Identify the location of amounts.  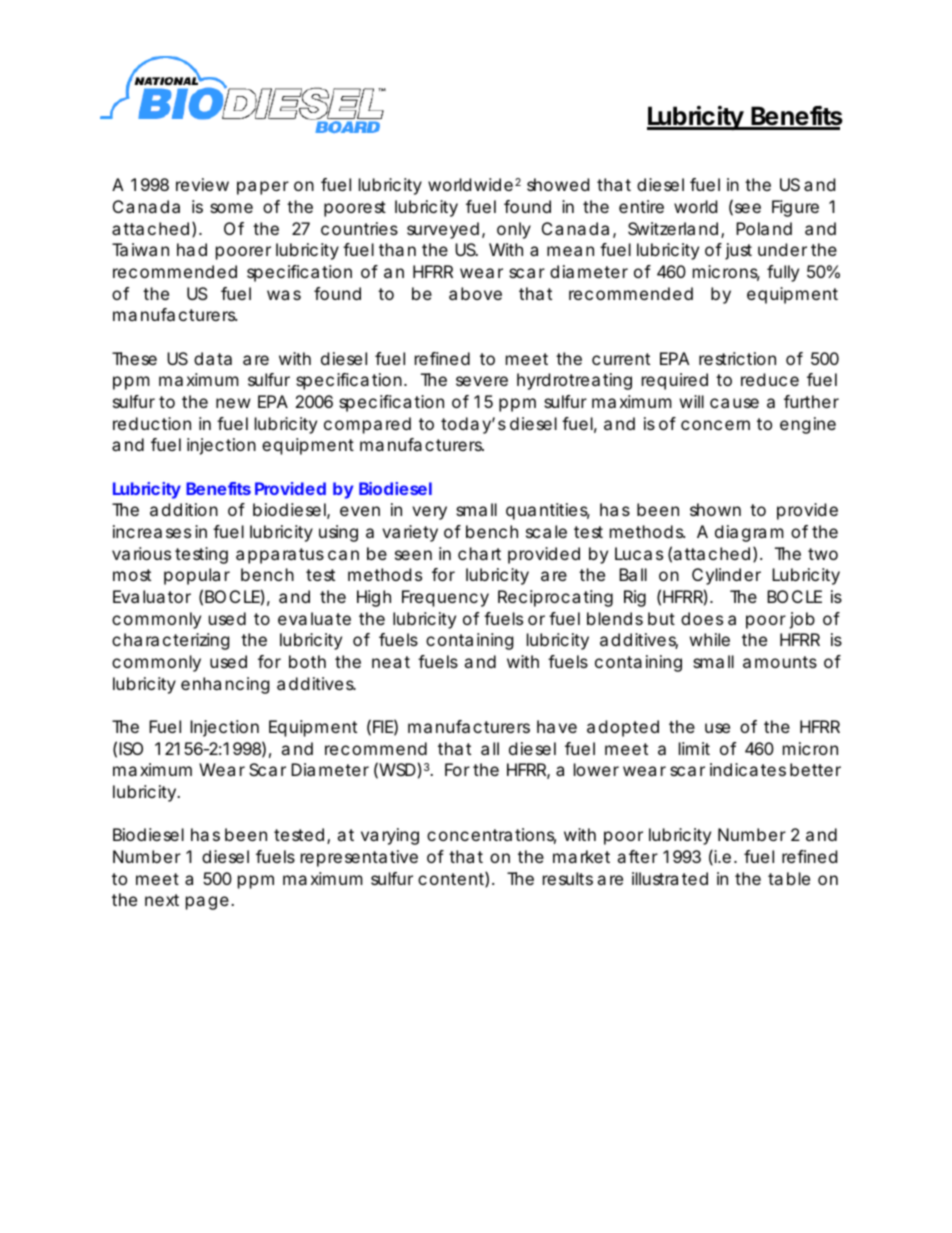
(780, 662).
